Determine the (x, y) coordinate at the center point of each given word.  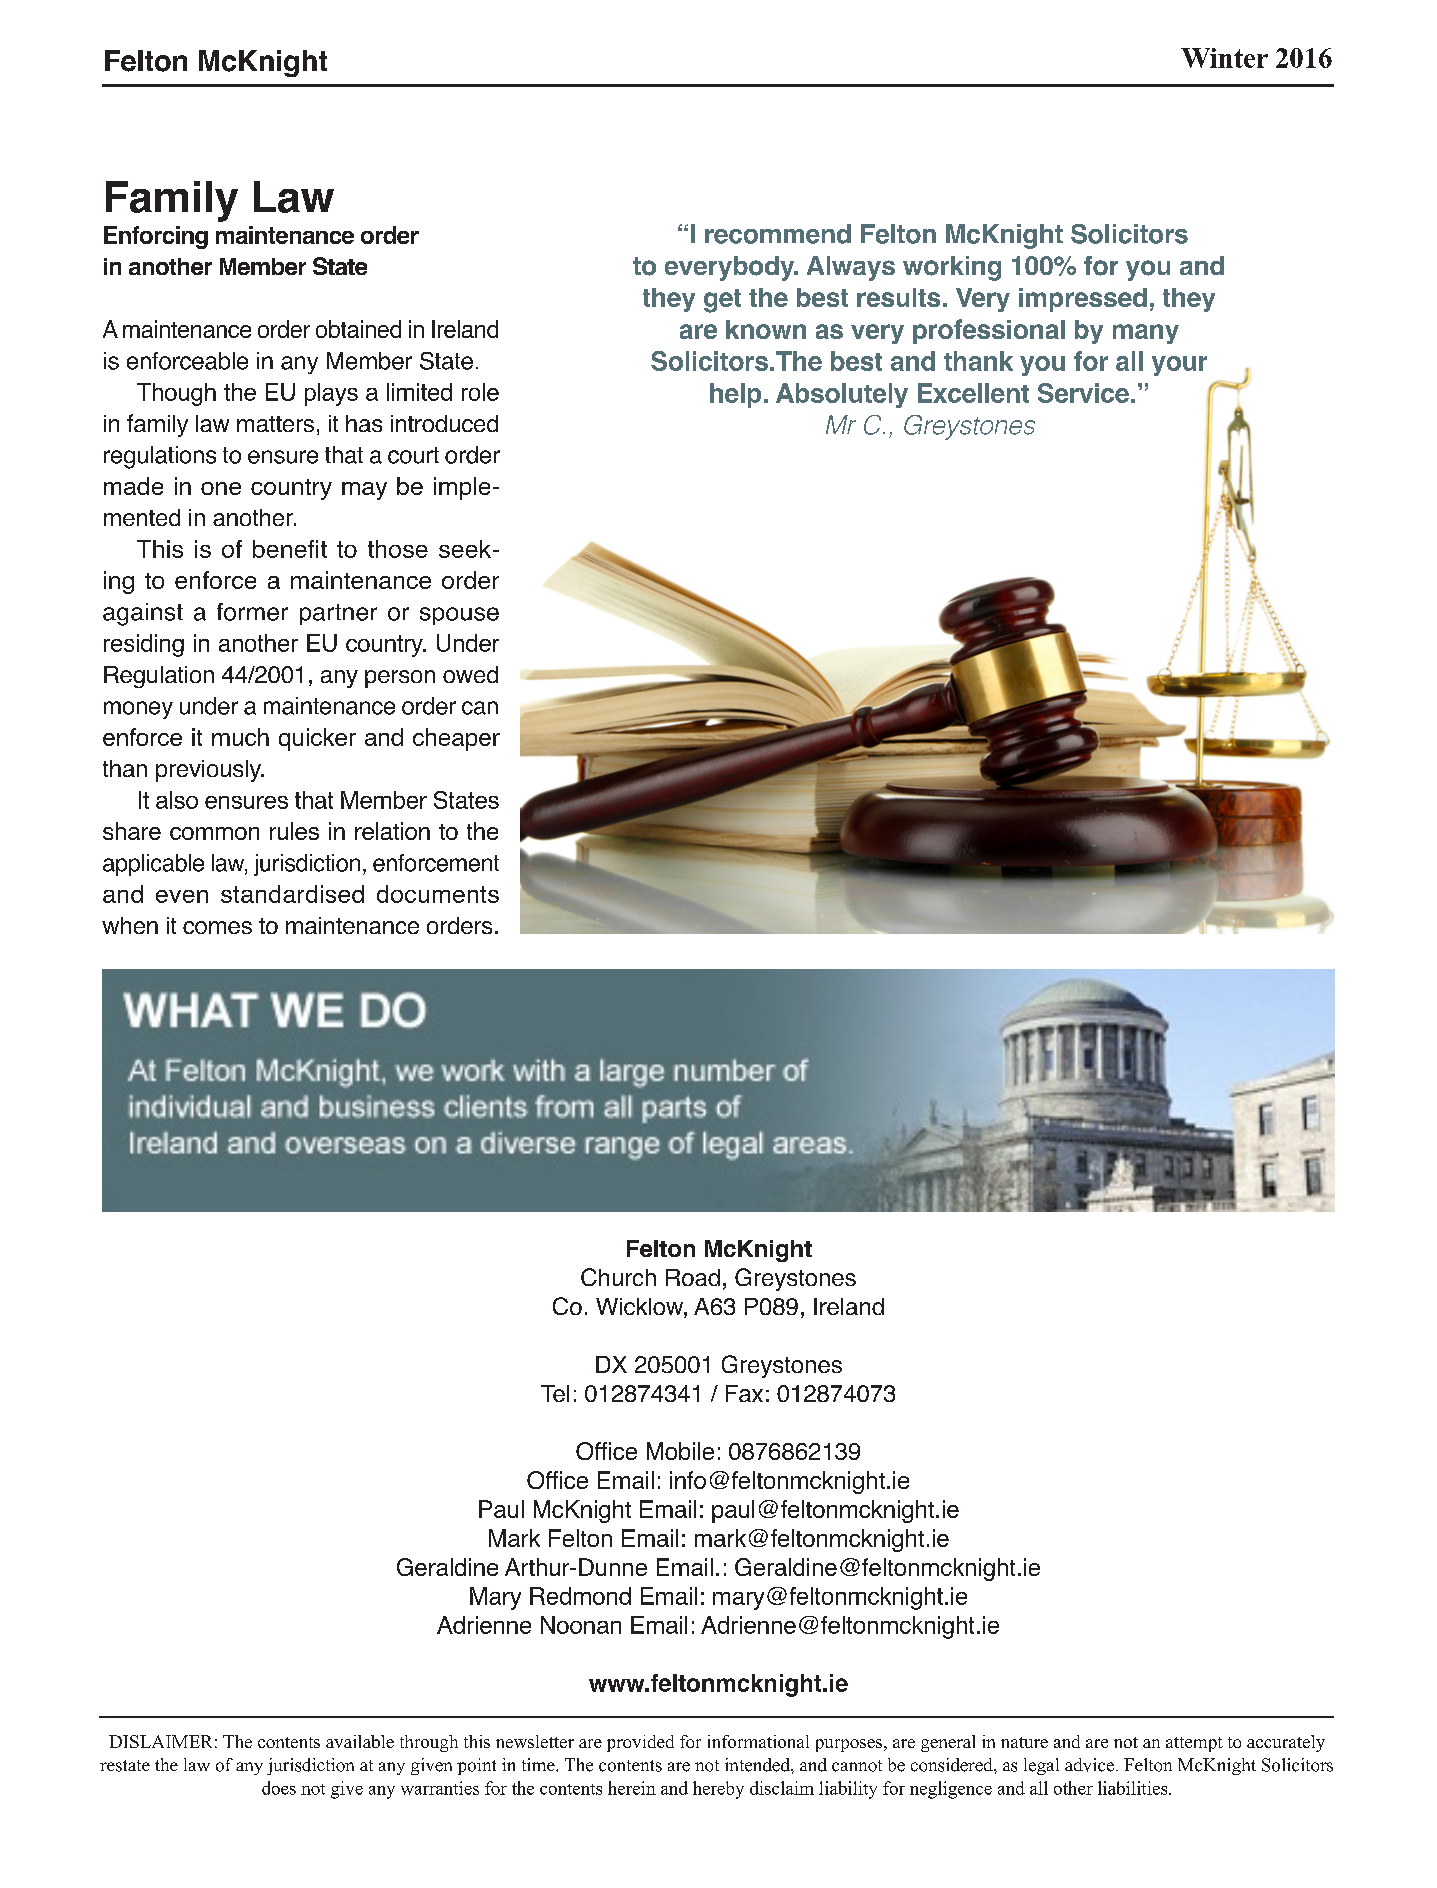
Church (618, 1277)
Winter (1224, 58)
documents (438, 894)
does (279, 1788)
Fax (744, 1393)
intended (758, 1765)
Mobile (680, 1451)
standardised (292, 894)
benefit (290, 549)
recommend (778, 234)
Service (1083, 393)
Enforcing (156, 237)
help (735, 395)
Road (693, 1277)
